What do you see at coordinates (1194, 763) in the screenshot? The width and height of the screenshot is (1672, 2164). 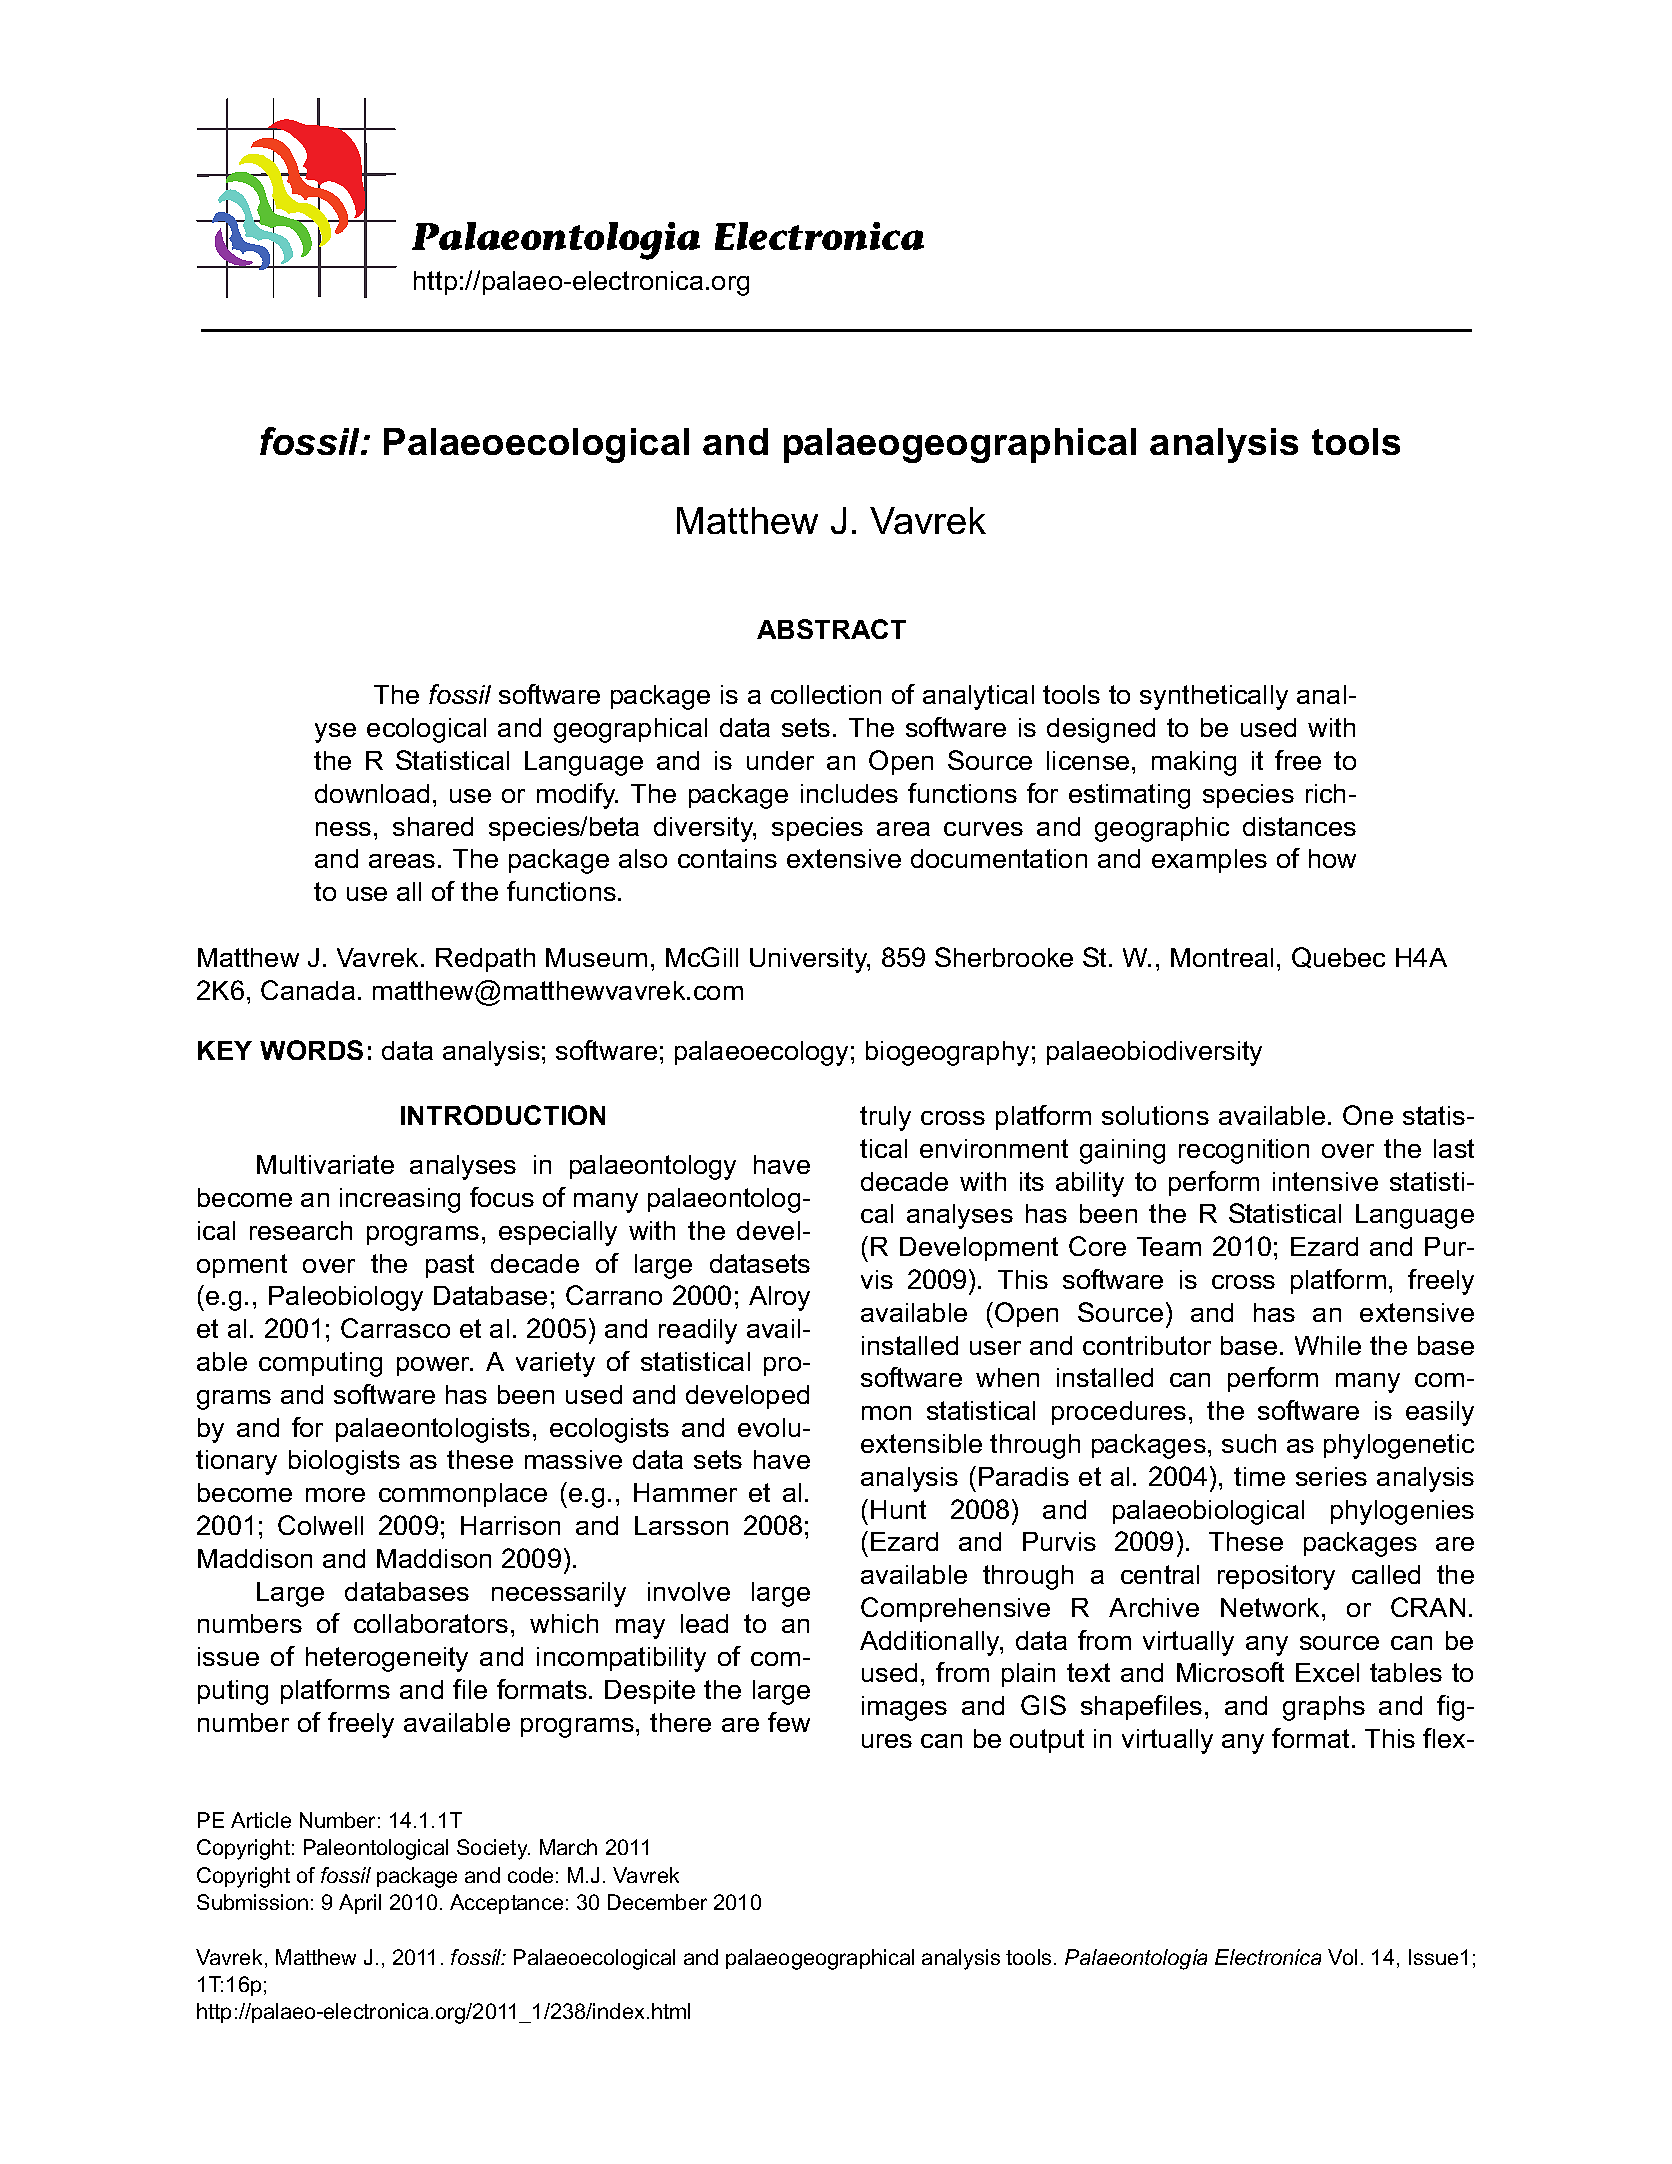 I see `making` at bounding box center [1194, 763].
